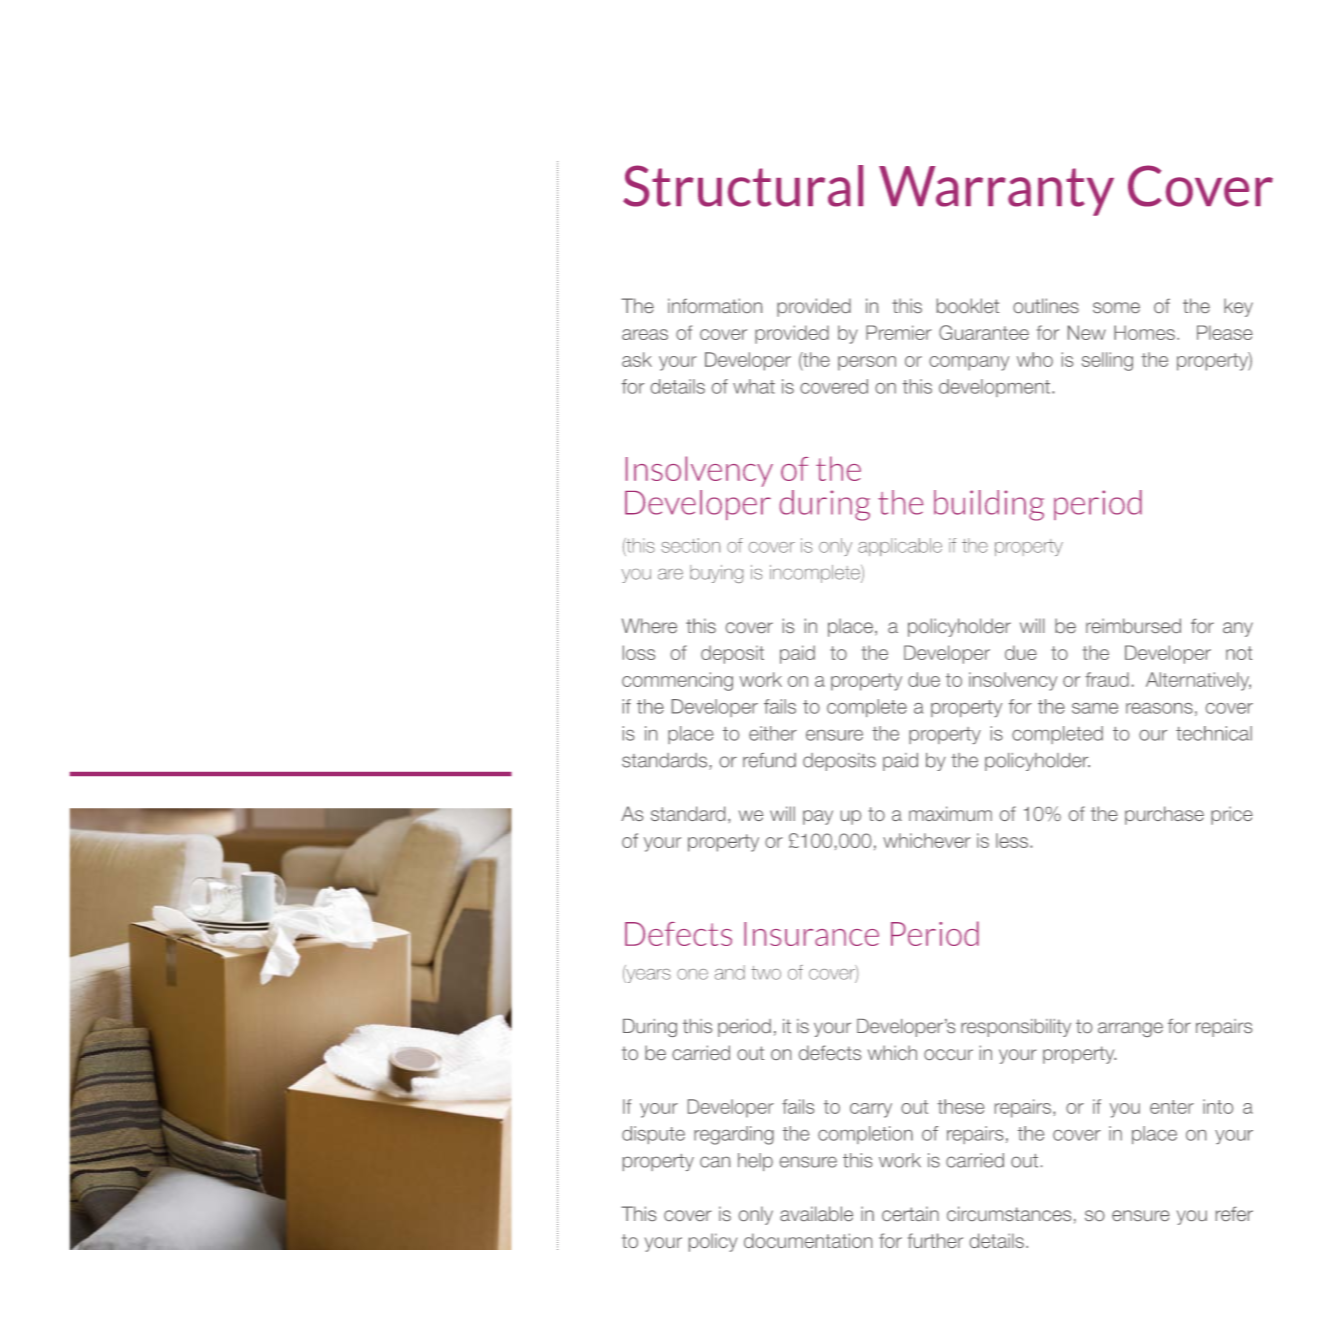 The width and height of the image is (1332, 1332). Describe the element at coordinates (743, 186) in the image. I see `Structural` at that location.
